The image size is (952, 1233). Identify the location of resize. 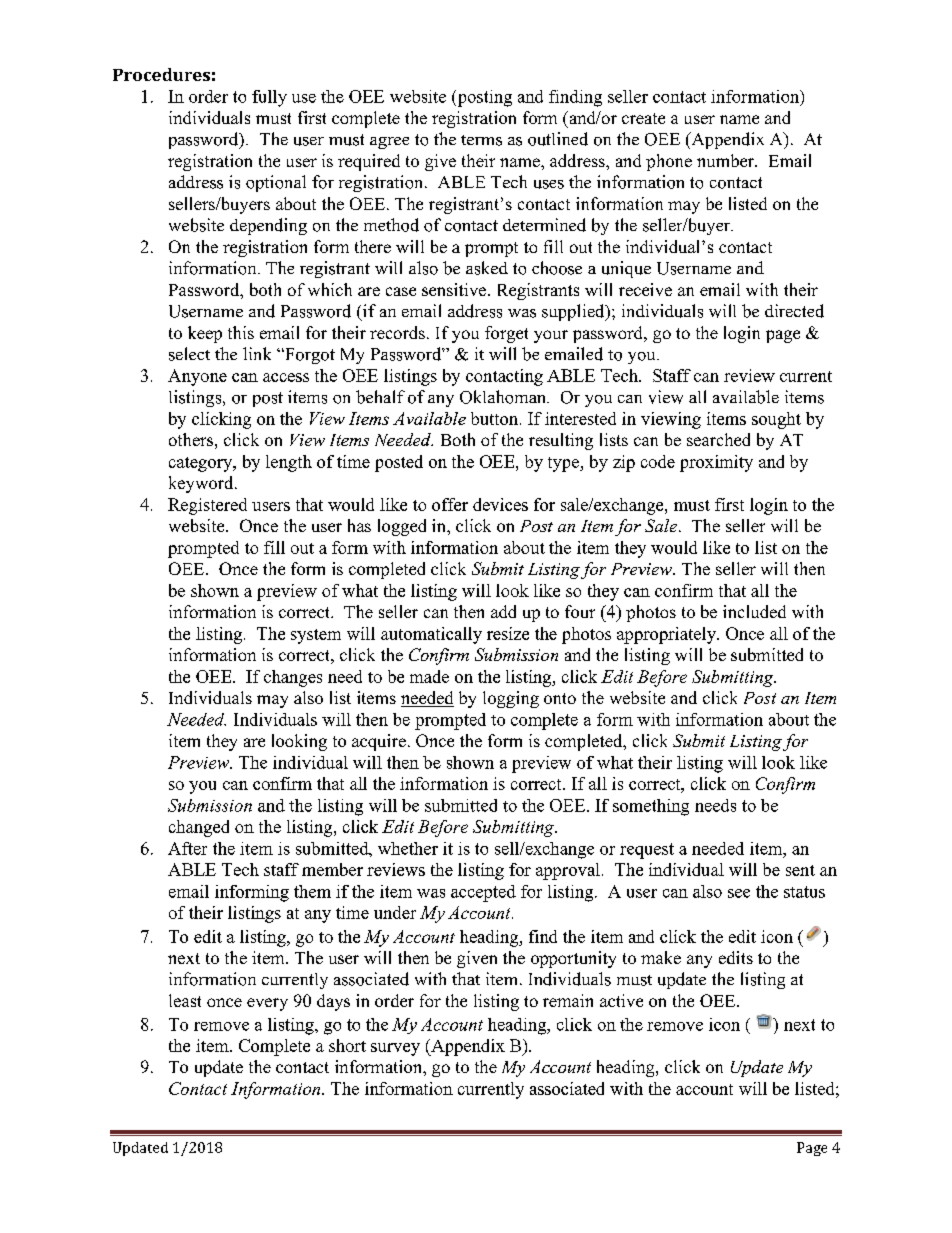
(508, 633).
